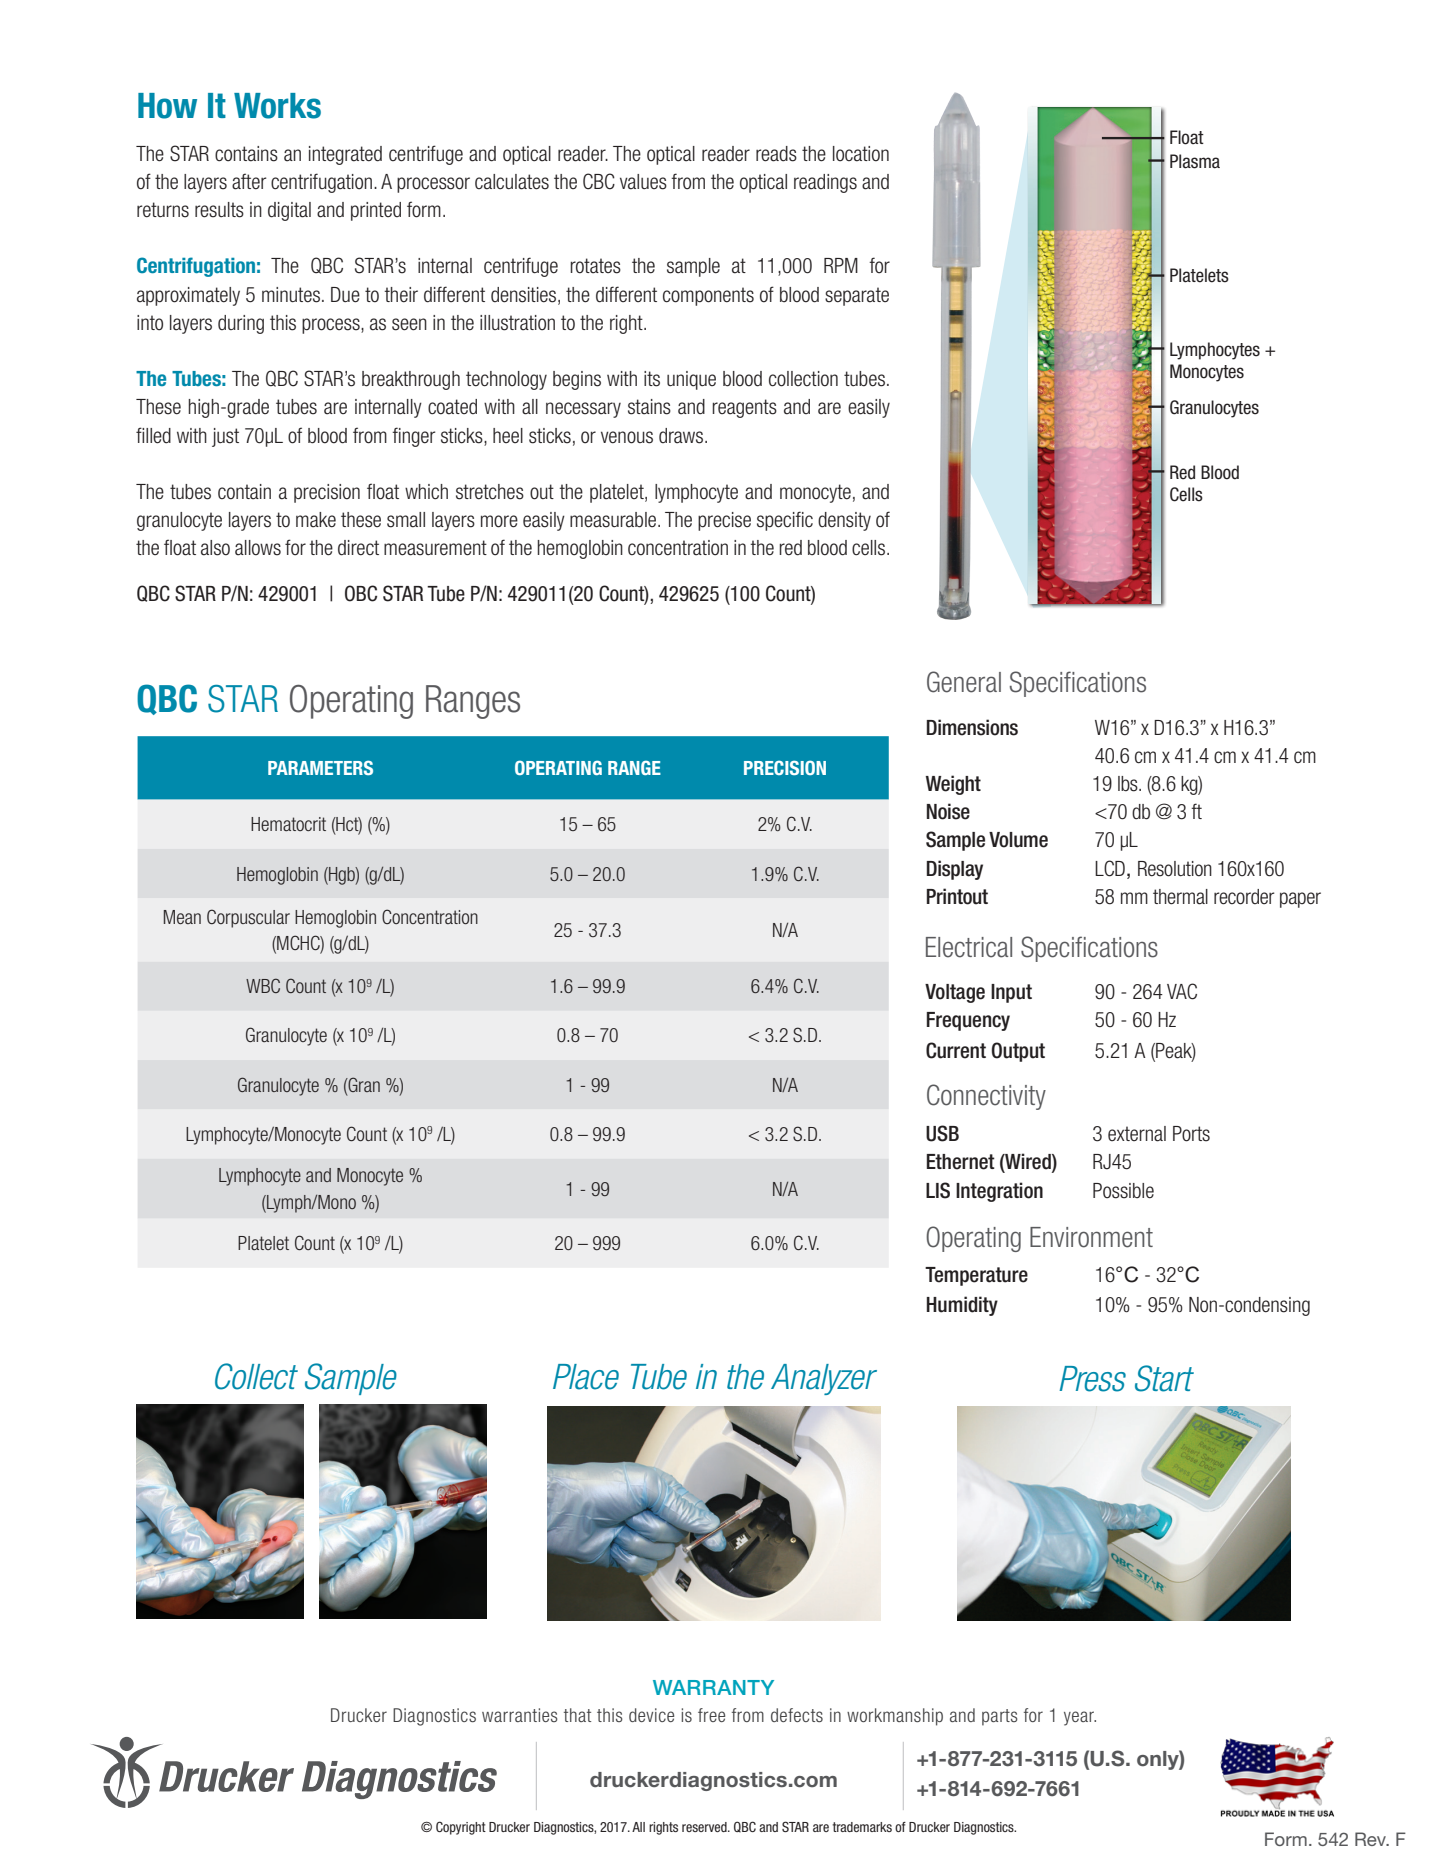 The image size is (1438, 1861). Describe the element at coordinates (345, 155) in the screenshot. I see `integrated` at that location.
